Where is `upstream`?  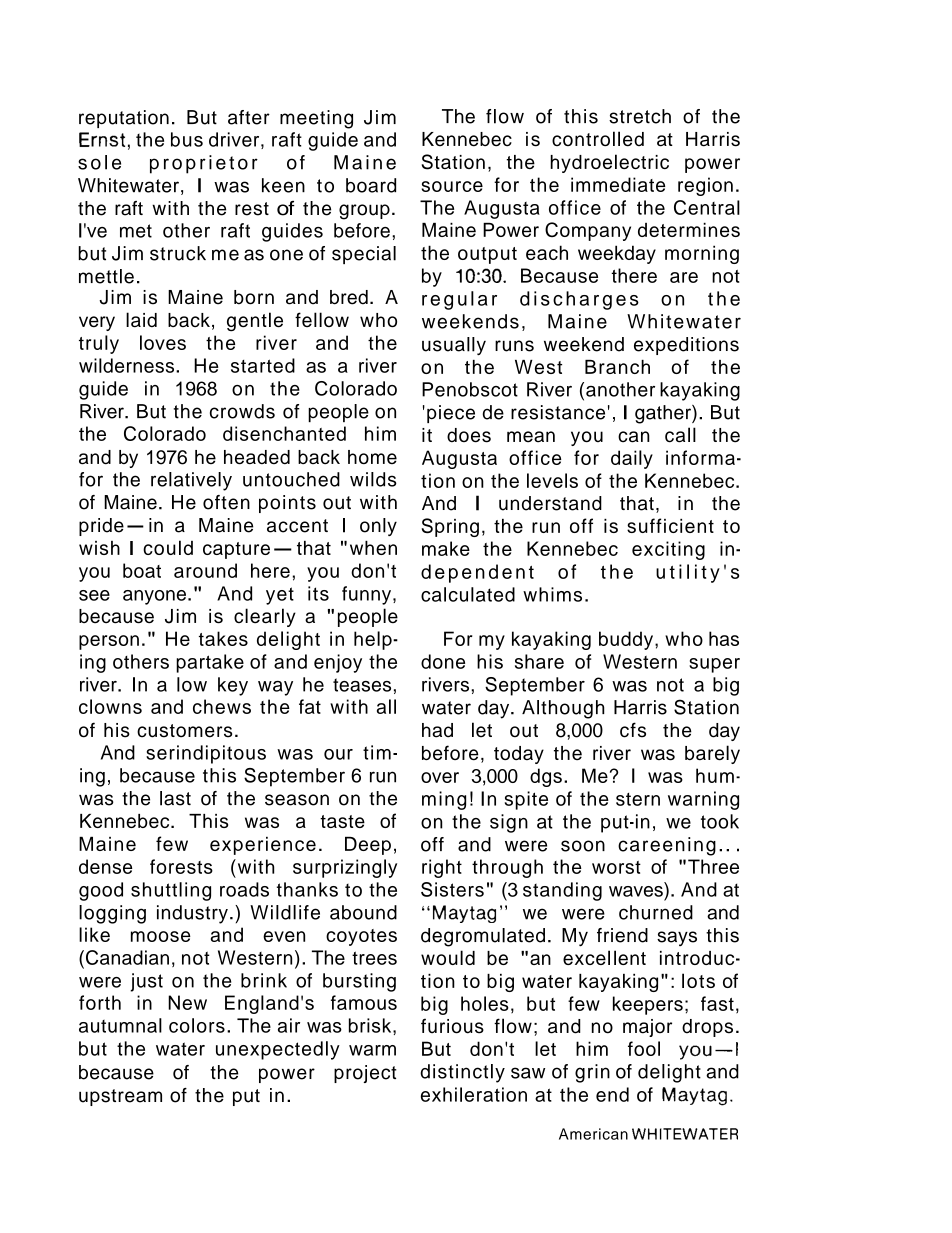
upstream is located at coordinates (120, 1097).
